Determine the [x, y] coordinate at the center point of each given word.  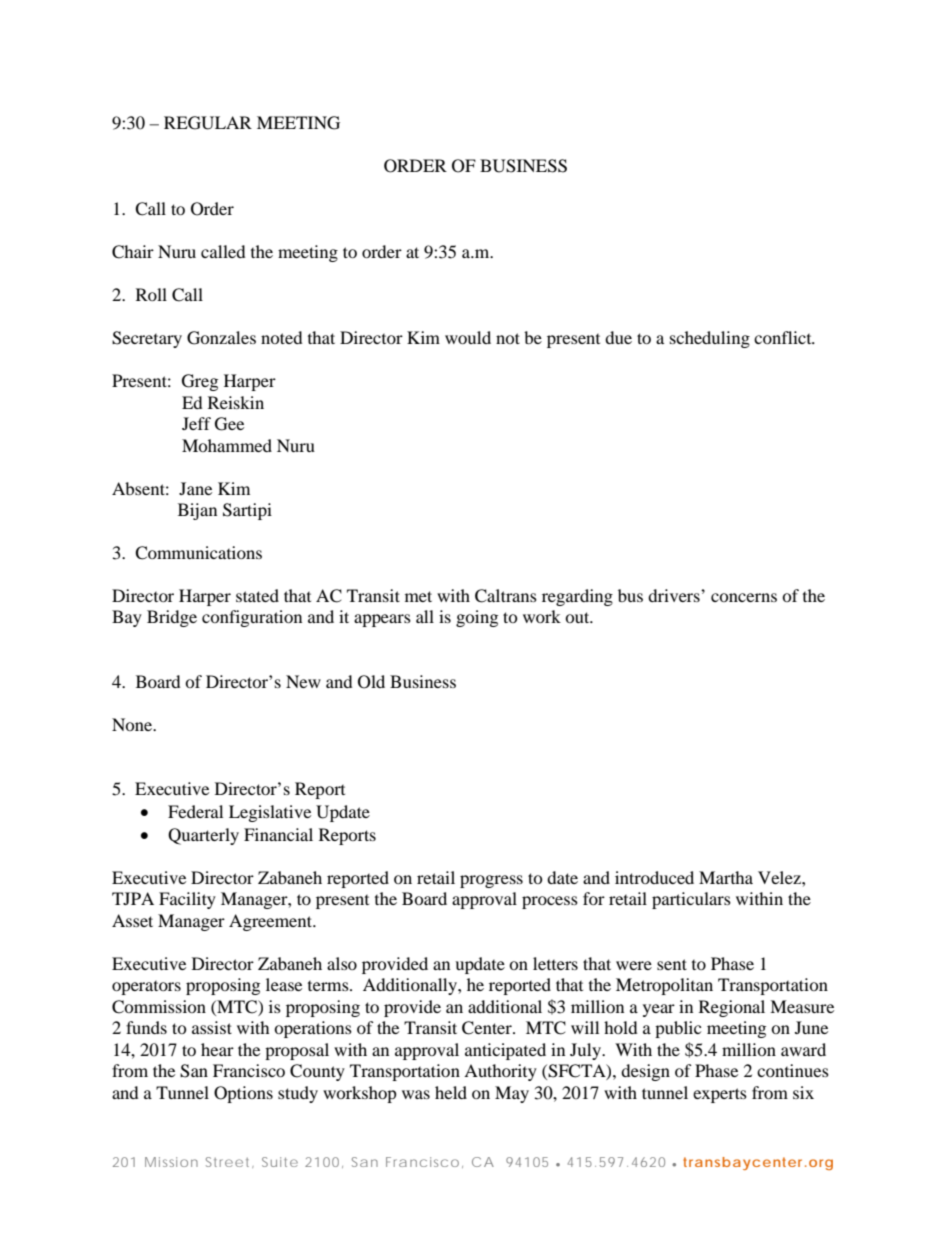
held [451, 1092]
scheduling [710, 339]
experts [720, 1095]
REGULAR [208, 123]
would [468, 337]
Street [229, 1162]
